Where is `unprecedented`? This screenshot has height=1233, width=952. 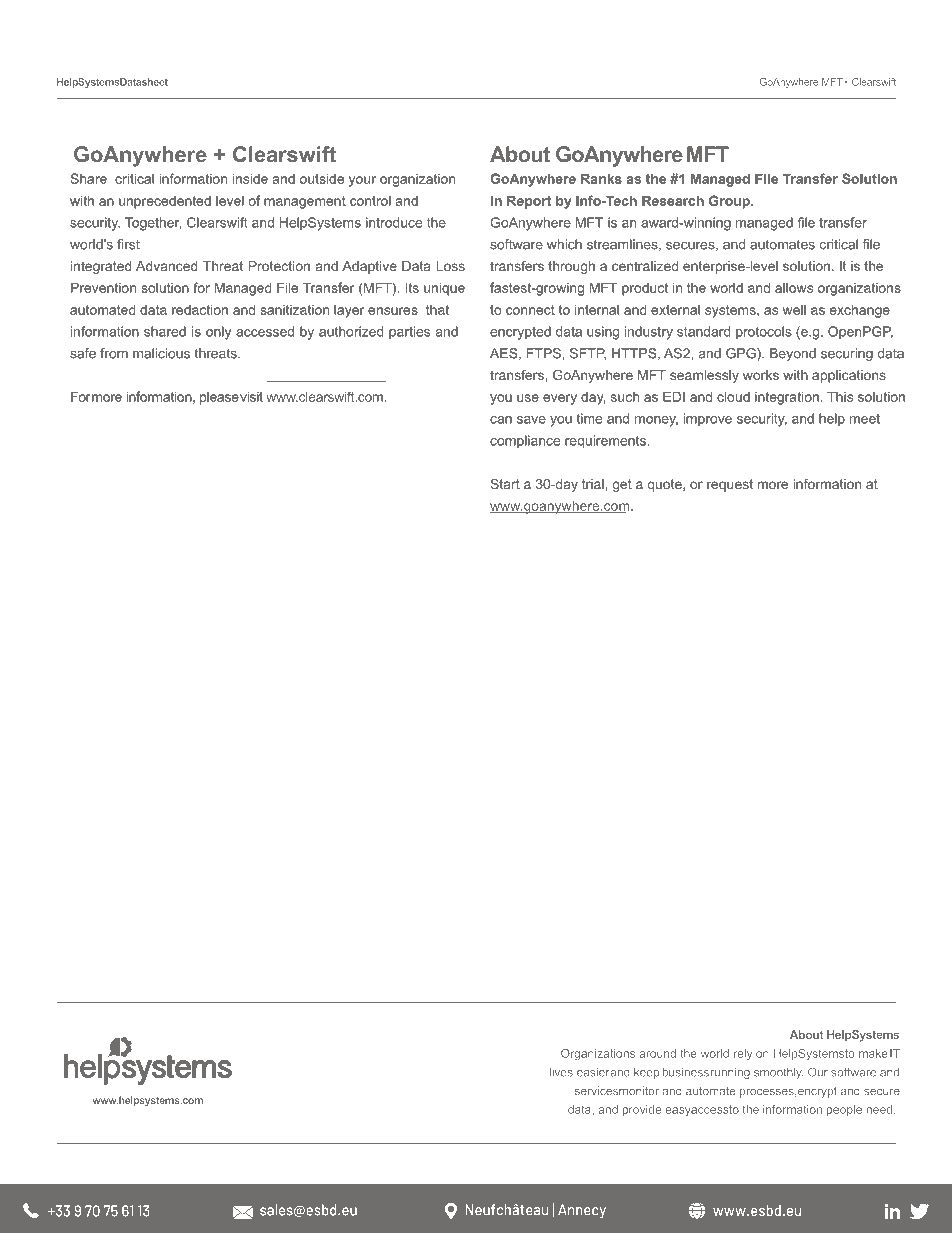
unprecedented is located at coordinates (165, 202).
